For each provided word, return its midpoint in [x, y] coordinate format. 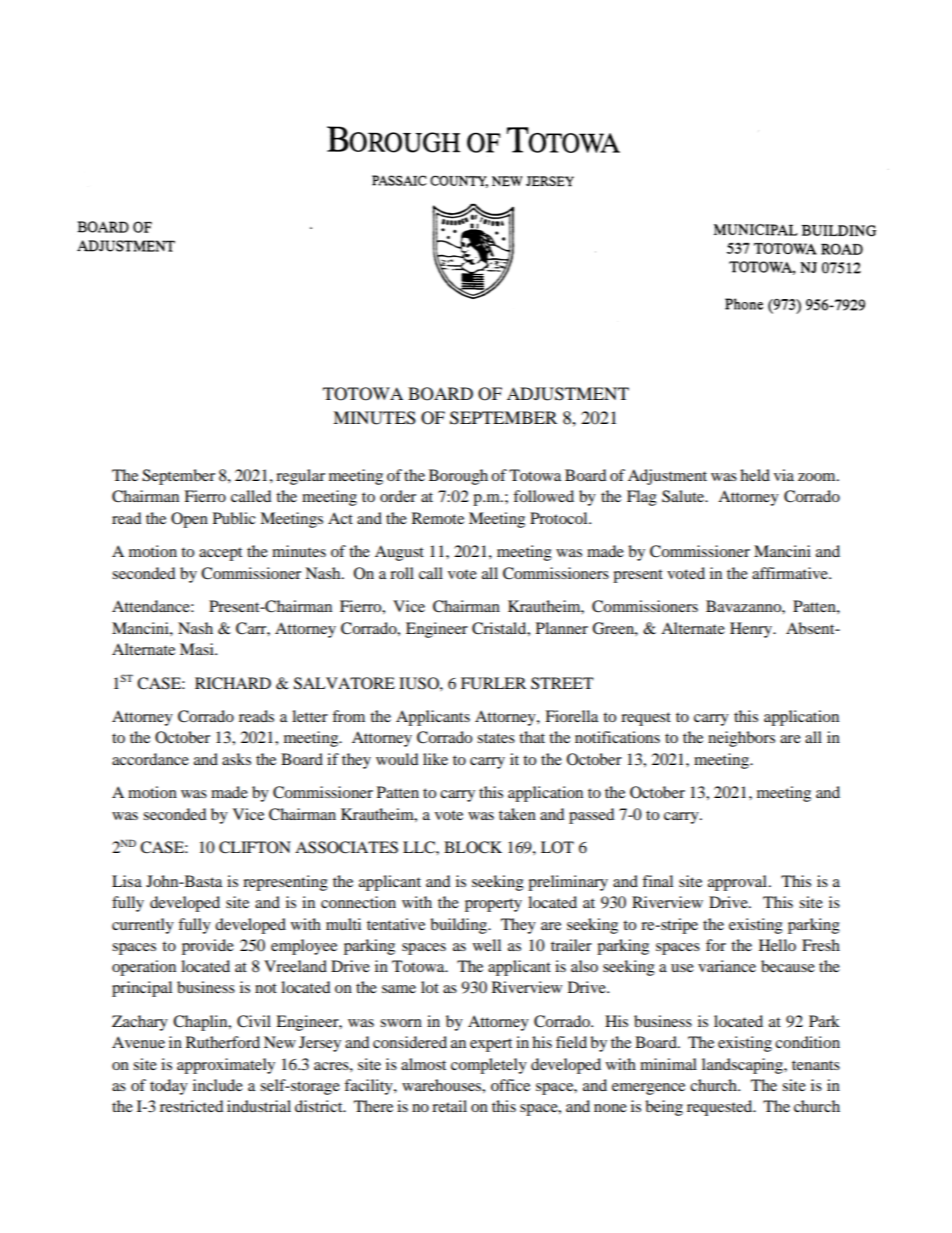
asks [236, 759]
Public [234, 518]
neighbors [741, 739]
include [218, 1085]
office [510, 1085]
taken [517, 814]
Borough [458, 477]
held [755, 475]
